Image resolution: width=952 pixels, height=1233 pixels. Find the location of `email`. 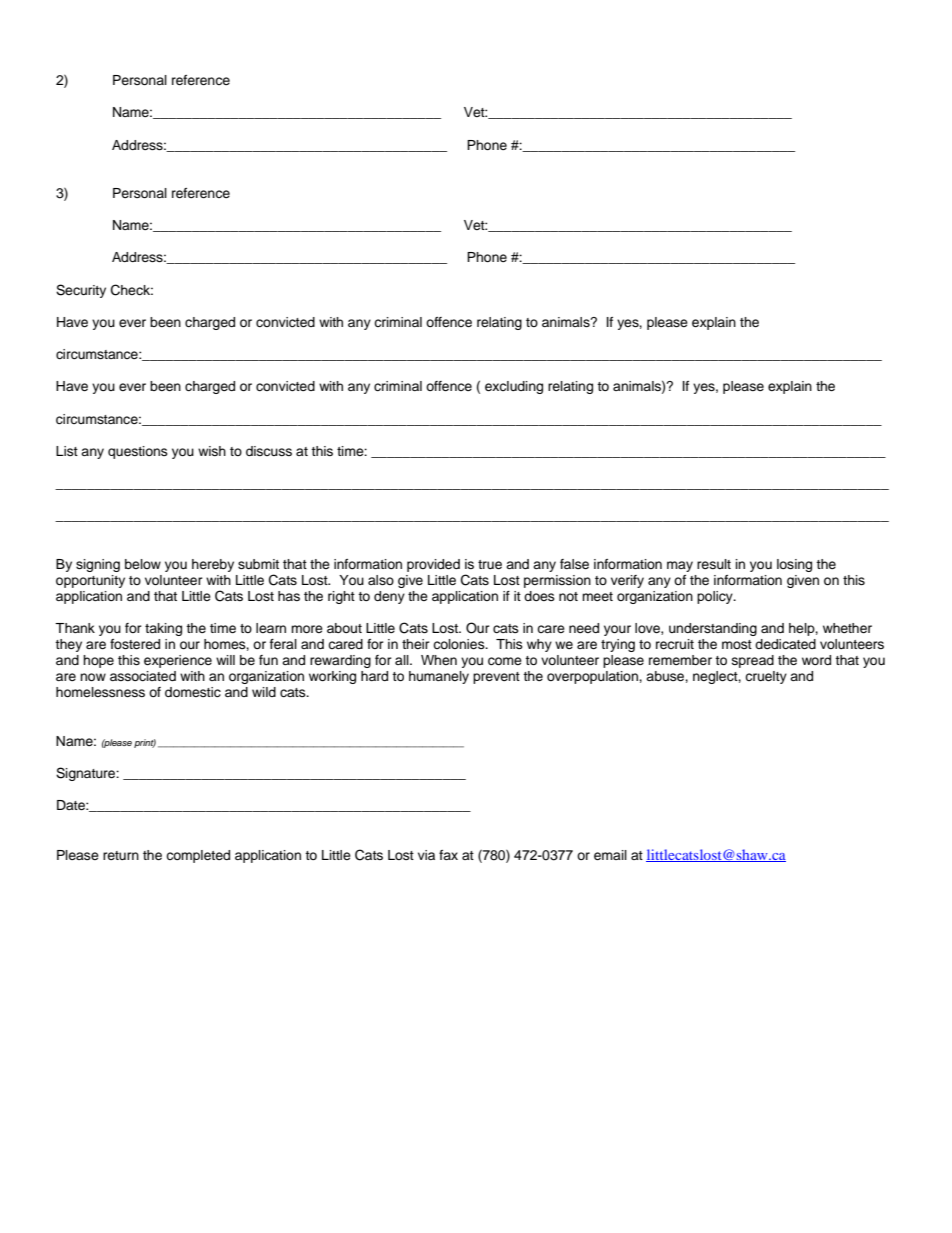

email is located at coordinates (610, 855).
